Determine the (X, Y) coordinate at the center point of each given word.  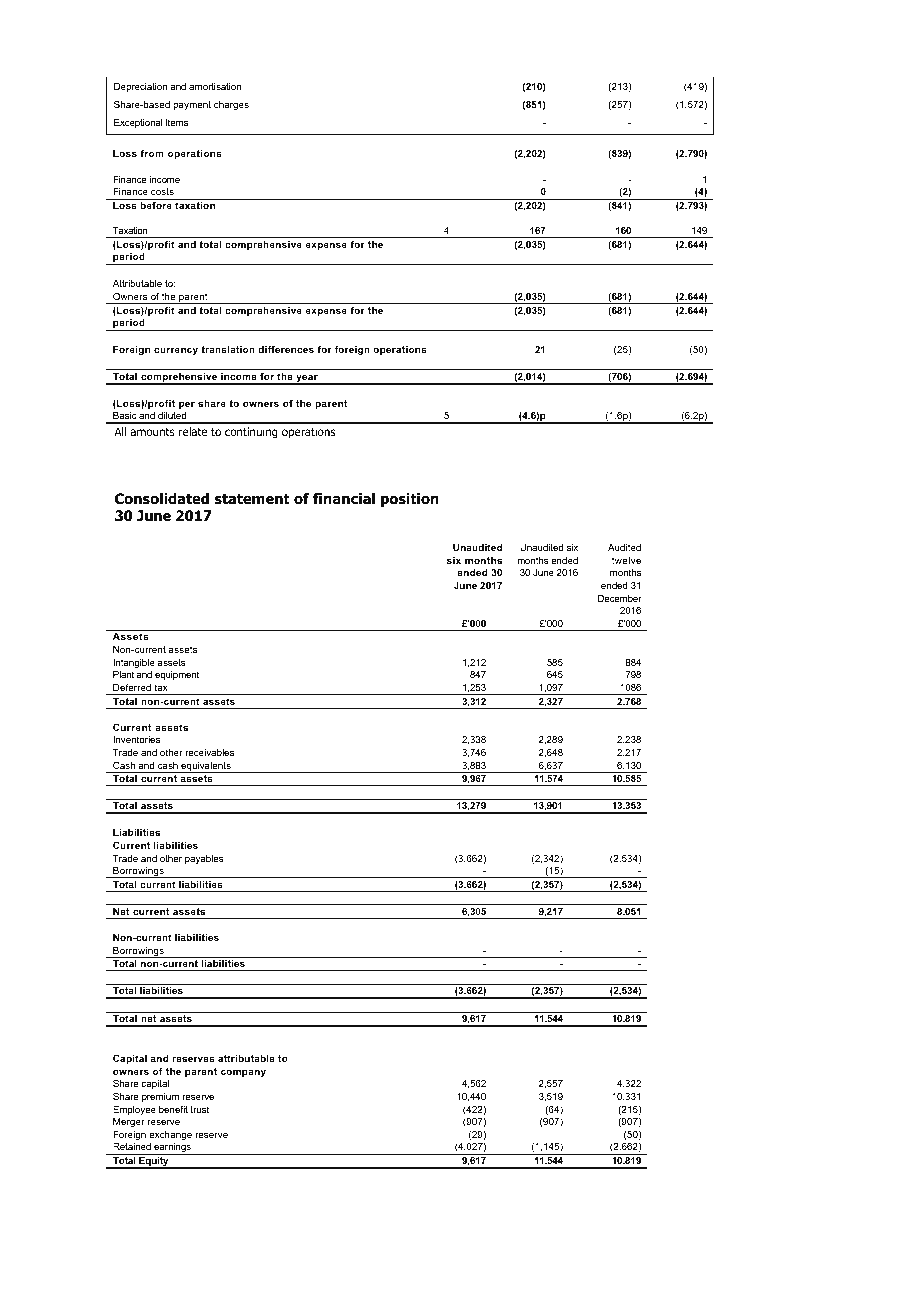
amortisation (215, 86)
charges (231, 105)
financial (344, 498)
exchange (170, 1135)
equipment (177, 675)
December (620, 598)
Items (177, 122)
